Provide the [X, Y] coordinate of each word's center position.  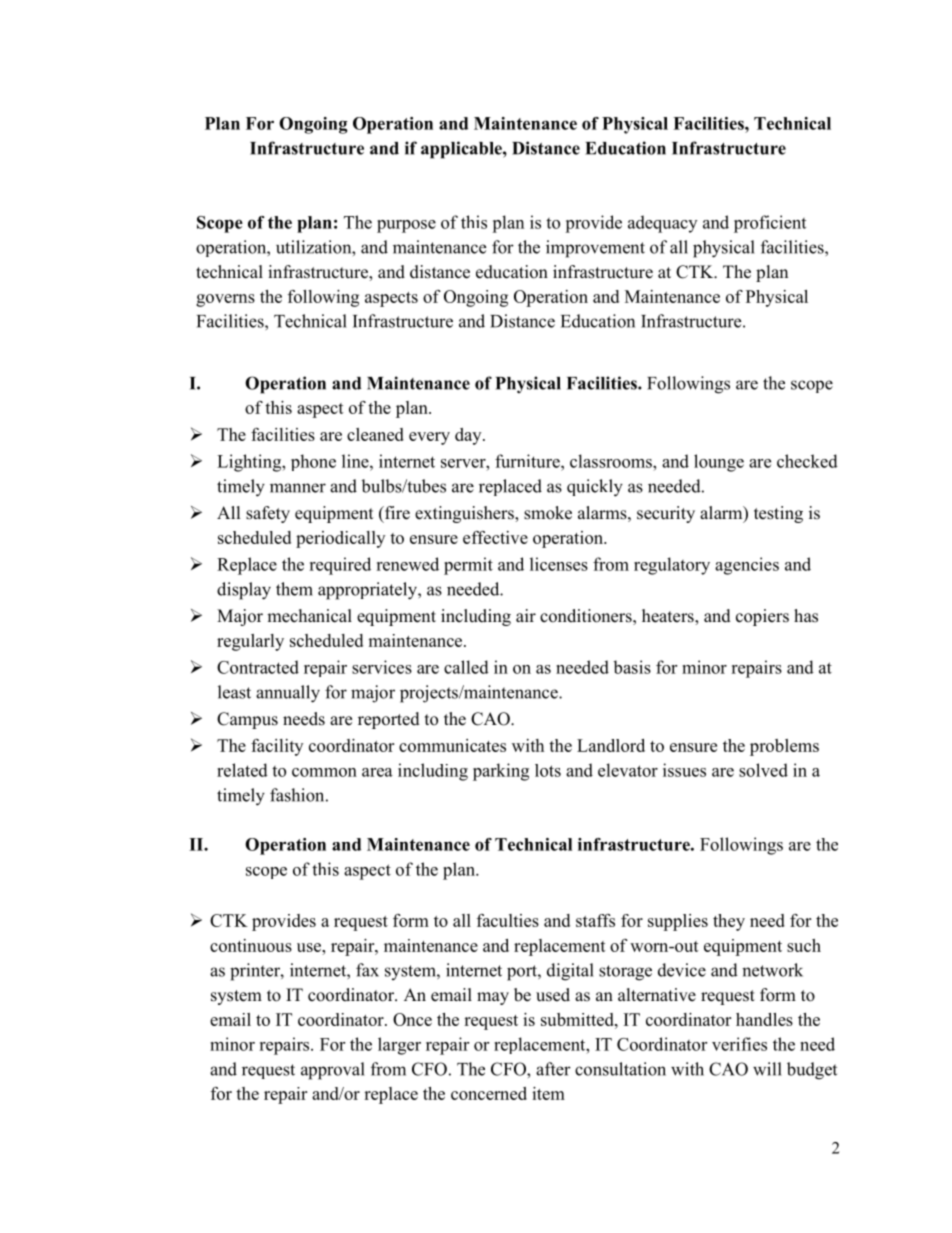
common [324, 772]
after [553, 1069]
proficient [770, 224]
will [767, 1069]
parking [501, 772]
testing [778, 514]
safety [268, 514]
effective [495, 537]
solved [763, 770]
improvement [595, 249]
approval [333, 1071]
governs [225, 300]
